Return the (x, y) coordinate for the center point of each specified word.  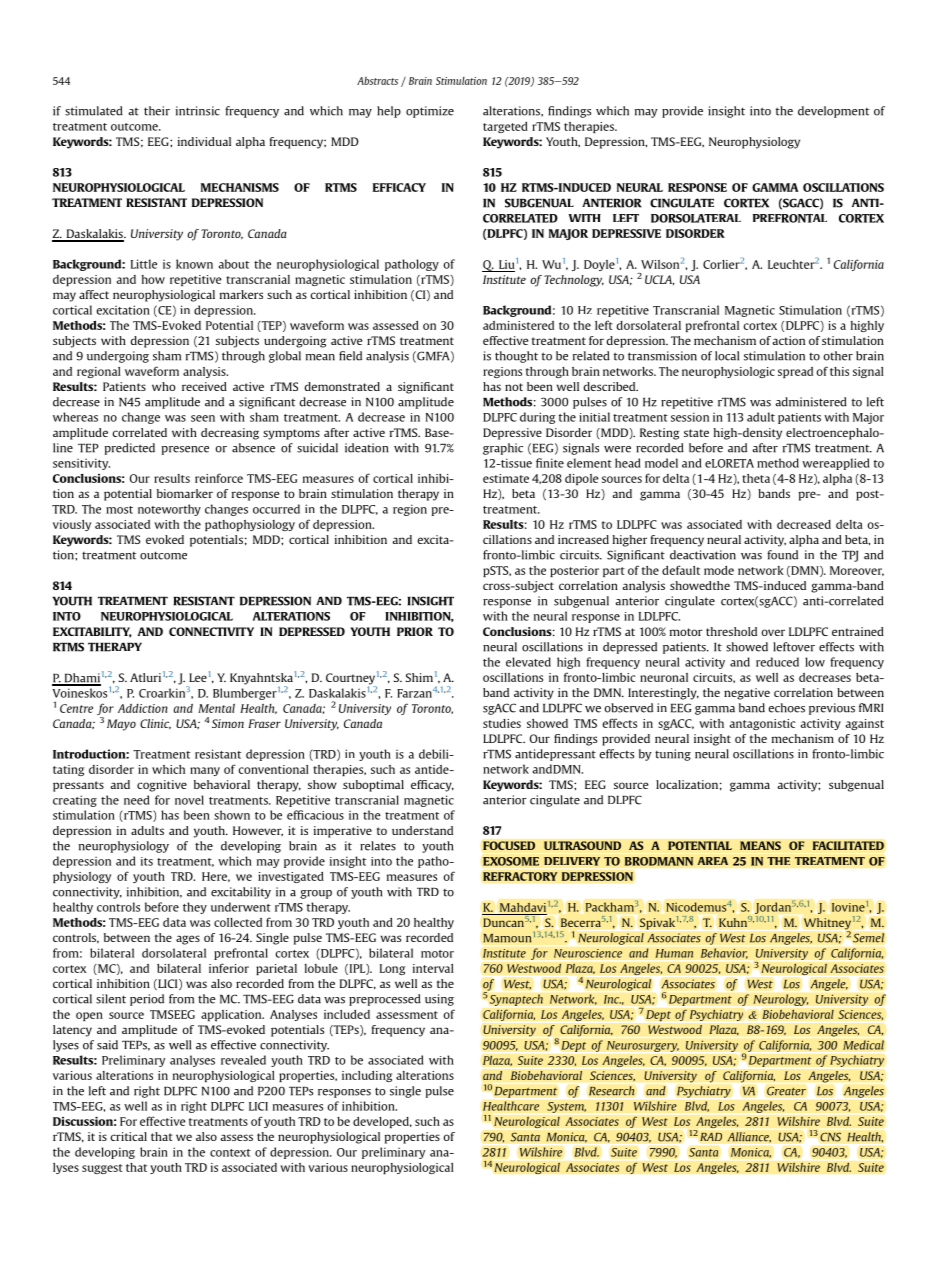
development (833, 112)
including (367, 1076)
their (157, 111)
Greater (786, 1091)
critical (129, 1136)
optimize (430, 112)
